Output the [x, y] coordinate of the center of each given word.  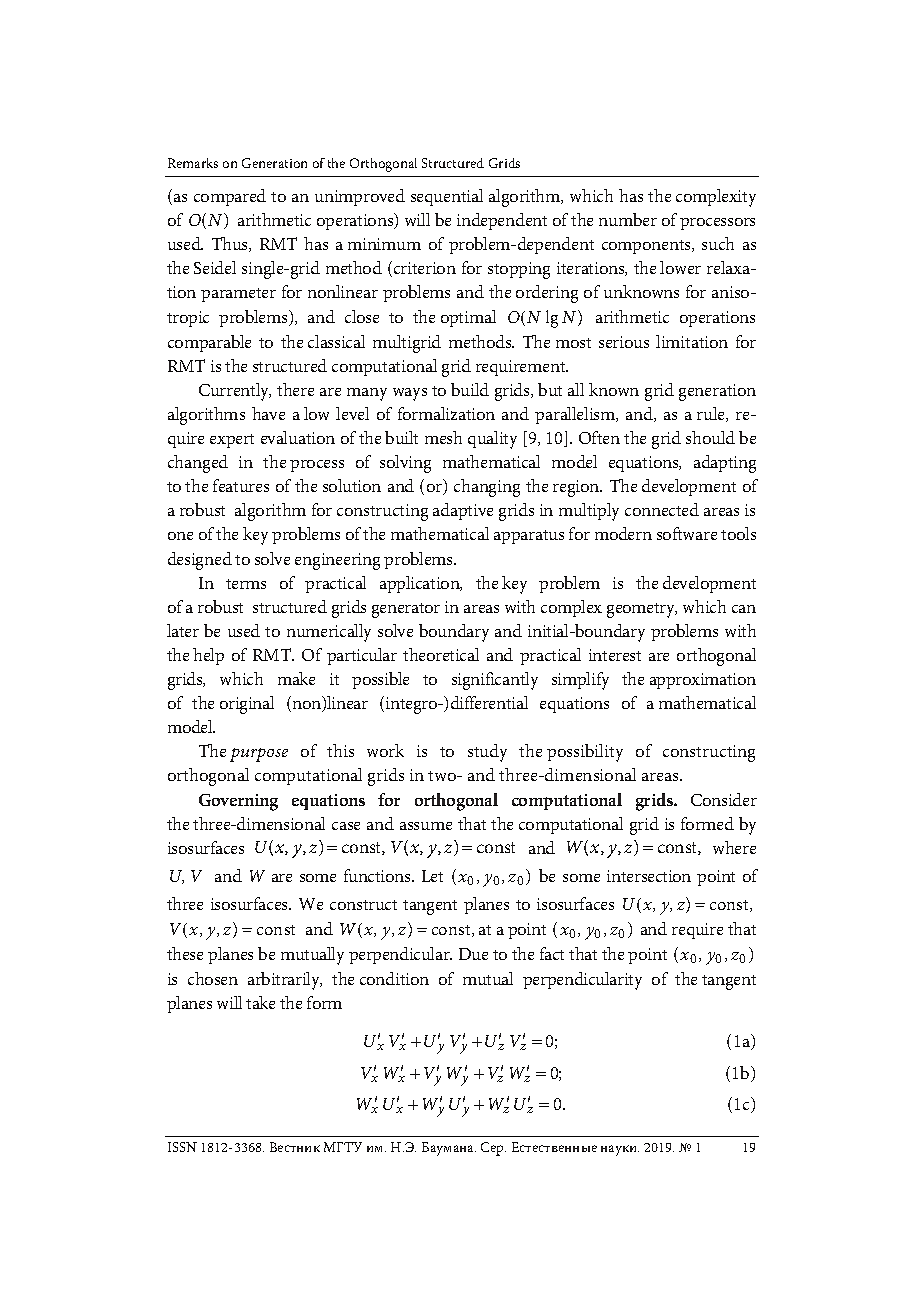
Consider [724, 799]
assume [426, 826]
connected [662, 509]
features [241, 485]
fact [552, 953]
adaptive [463, 511]
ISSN [182, 1147]
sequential [447, 197]
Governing [238, 802]
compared [230, 197]
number [628, 219]
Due [473, 954]
